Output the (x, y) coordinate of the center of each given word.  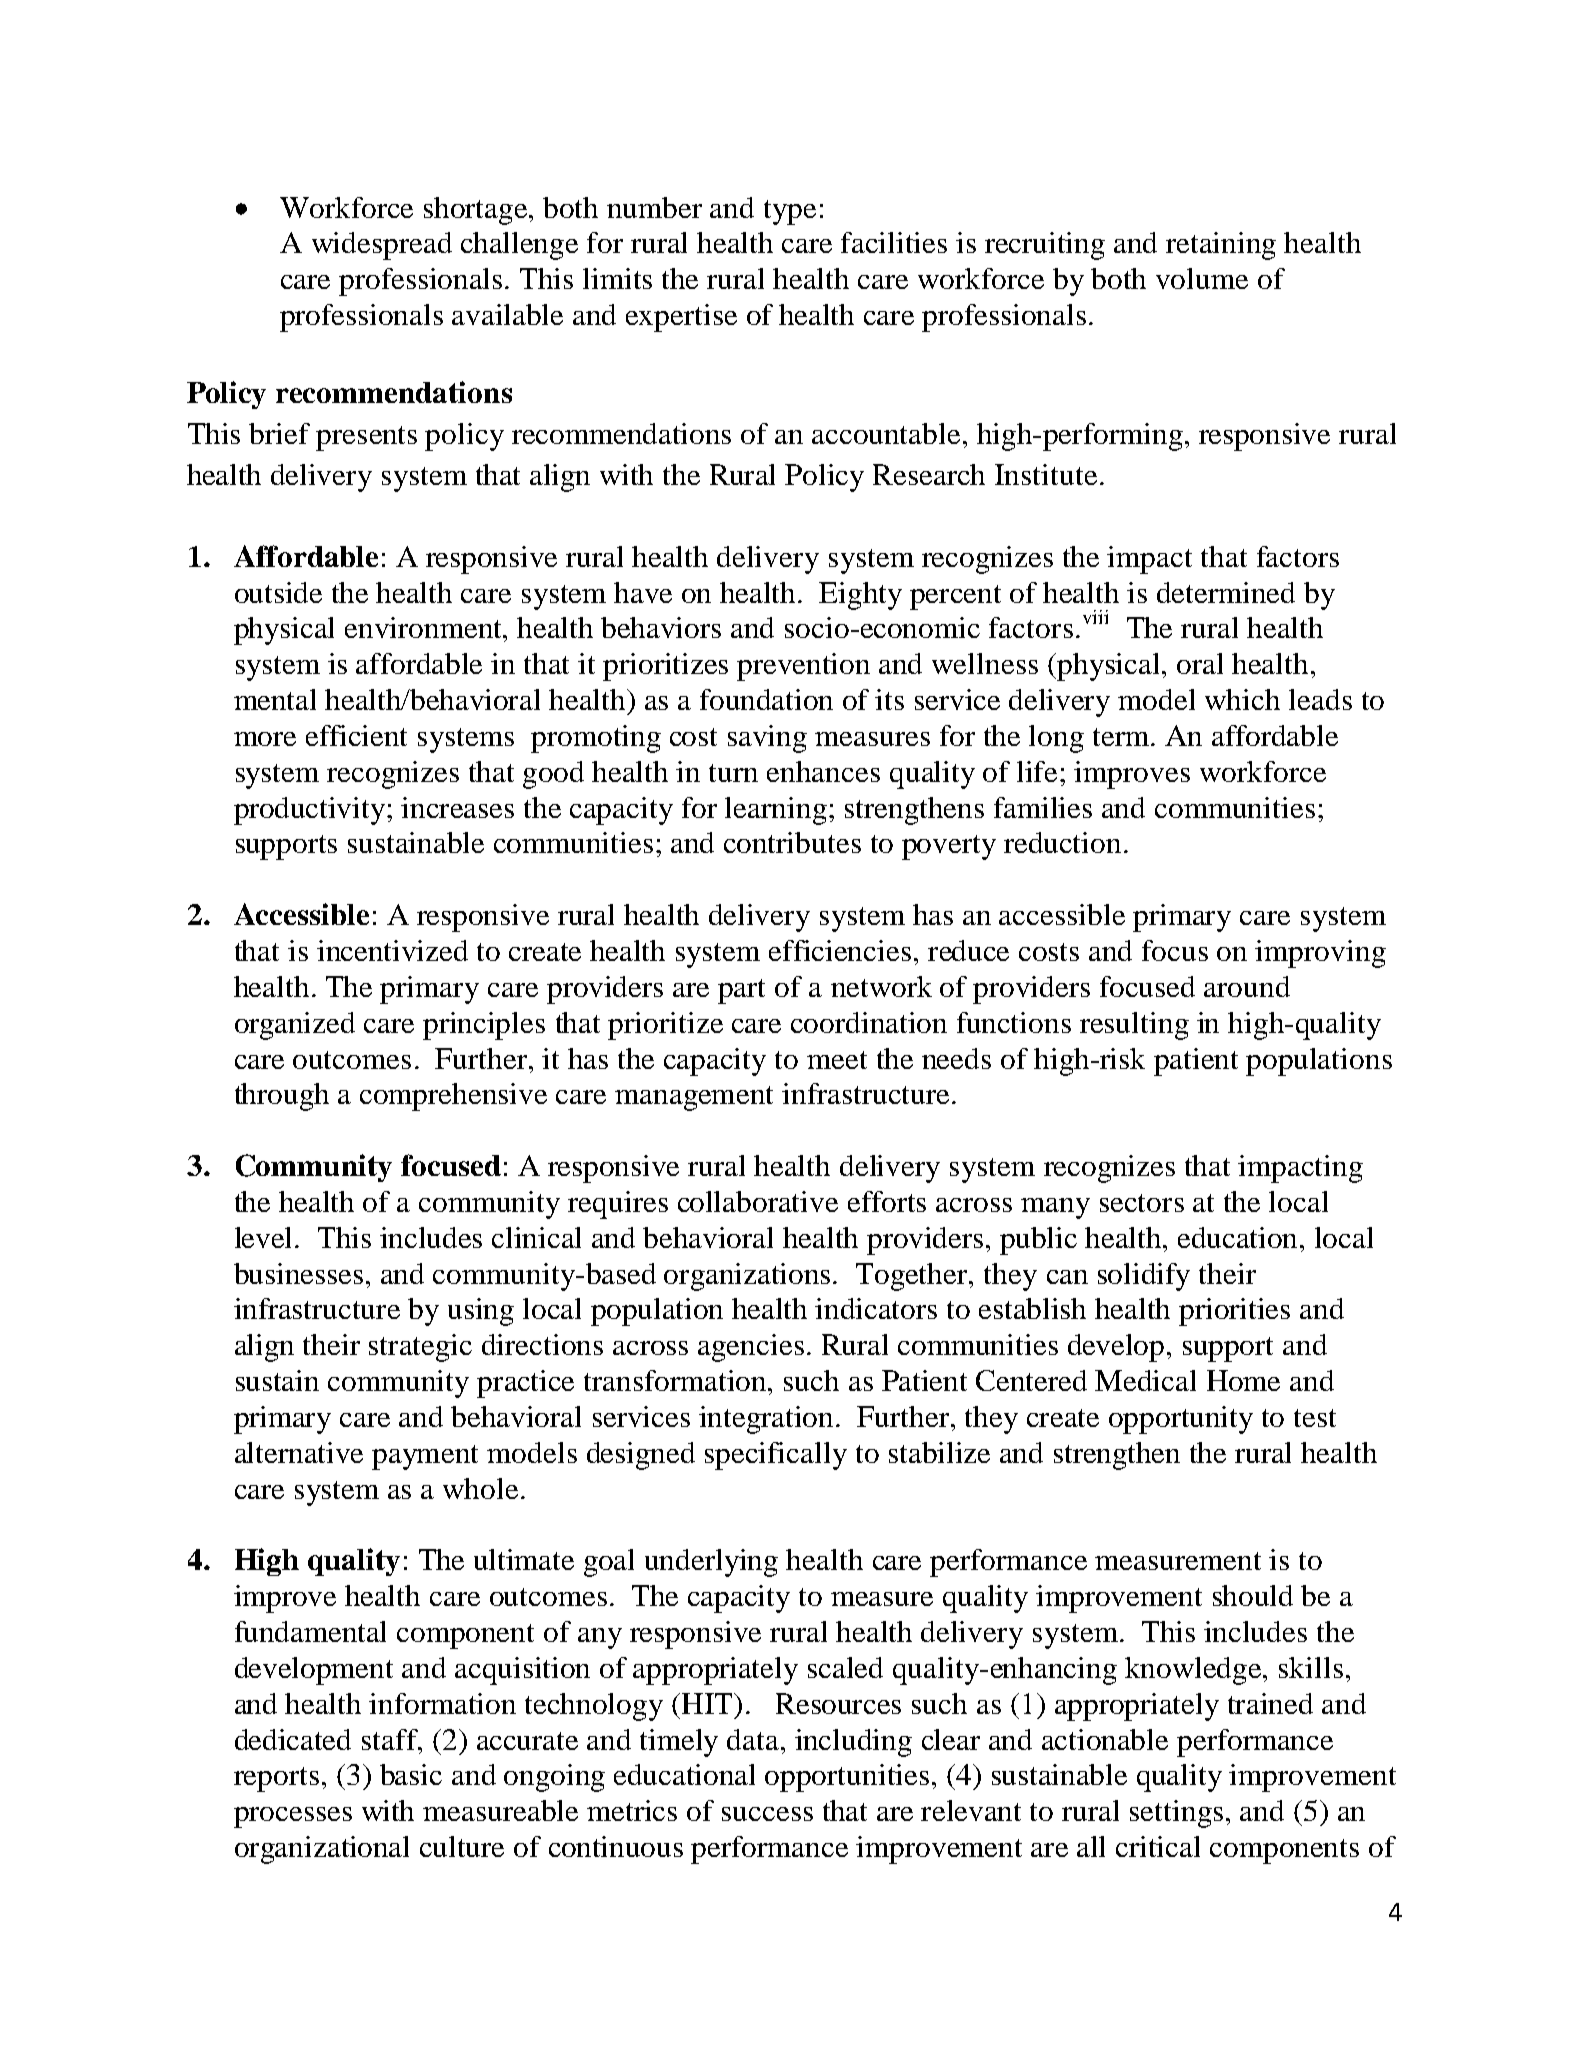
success (767, 1814)
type (790, 212)
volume (1202, 278)
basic (411, 1774)
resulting (1134, 1026)
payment (425, 1457)
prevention (803, 667)
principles (484, 1026)
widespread (382, 246)
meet (837, 1060)
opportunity (1181, 1420)
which (1242, 699)
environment (425, 627)
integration (768, 1420)
